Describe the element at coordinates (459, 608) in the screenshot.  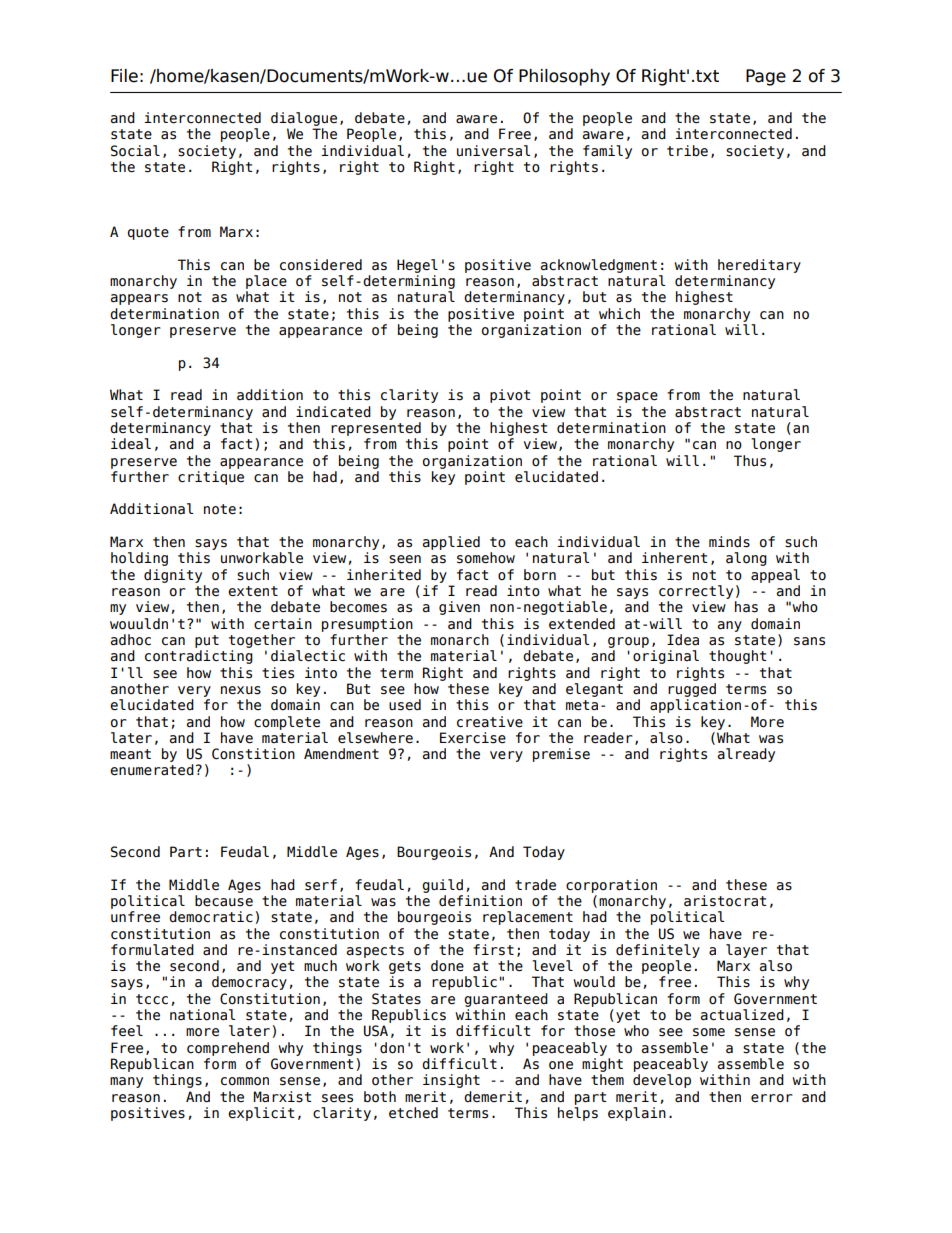
I see `given` at that location.
